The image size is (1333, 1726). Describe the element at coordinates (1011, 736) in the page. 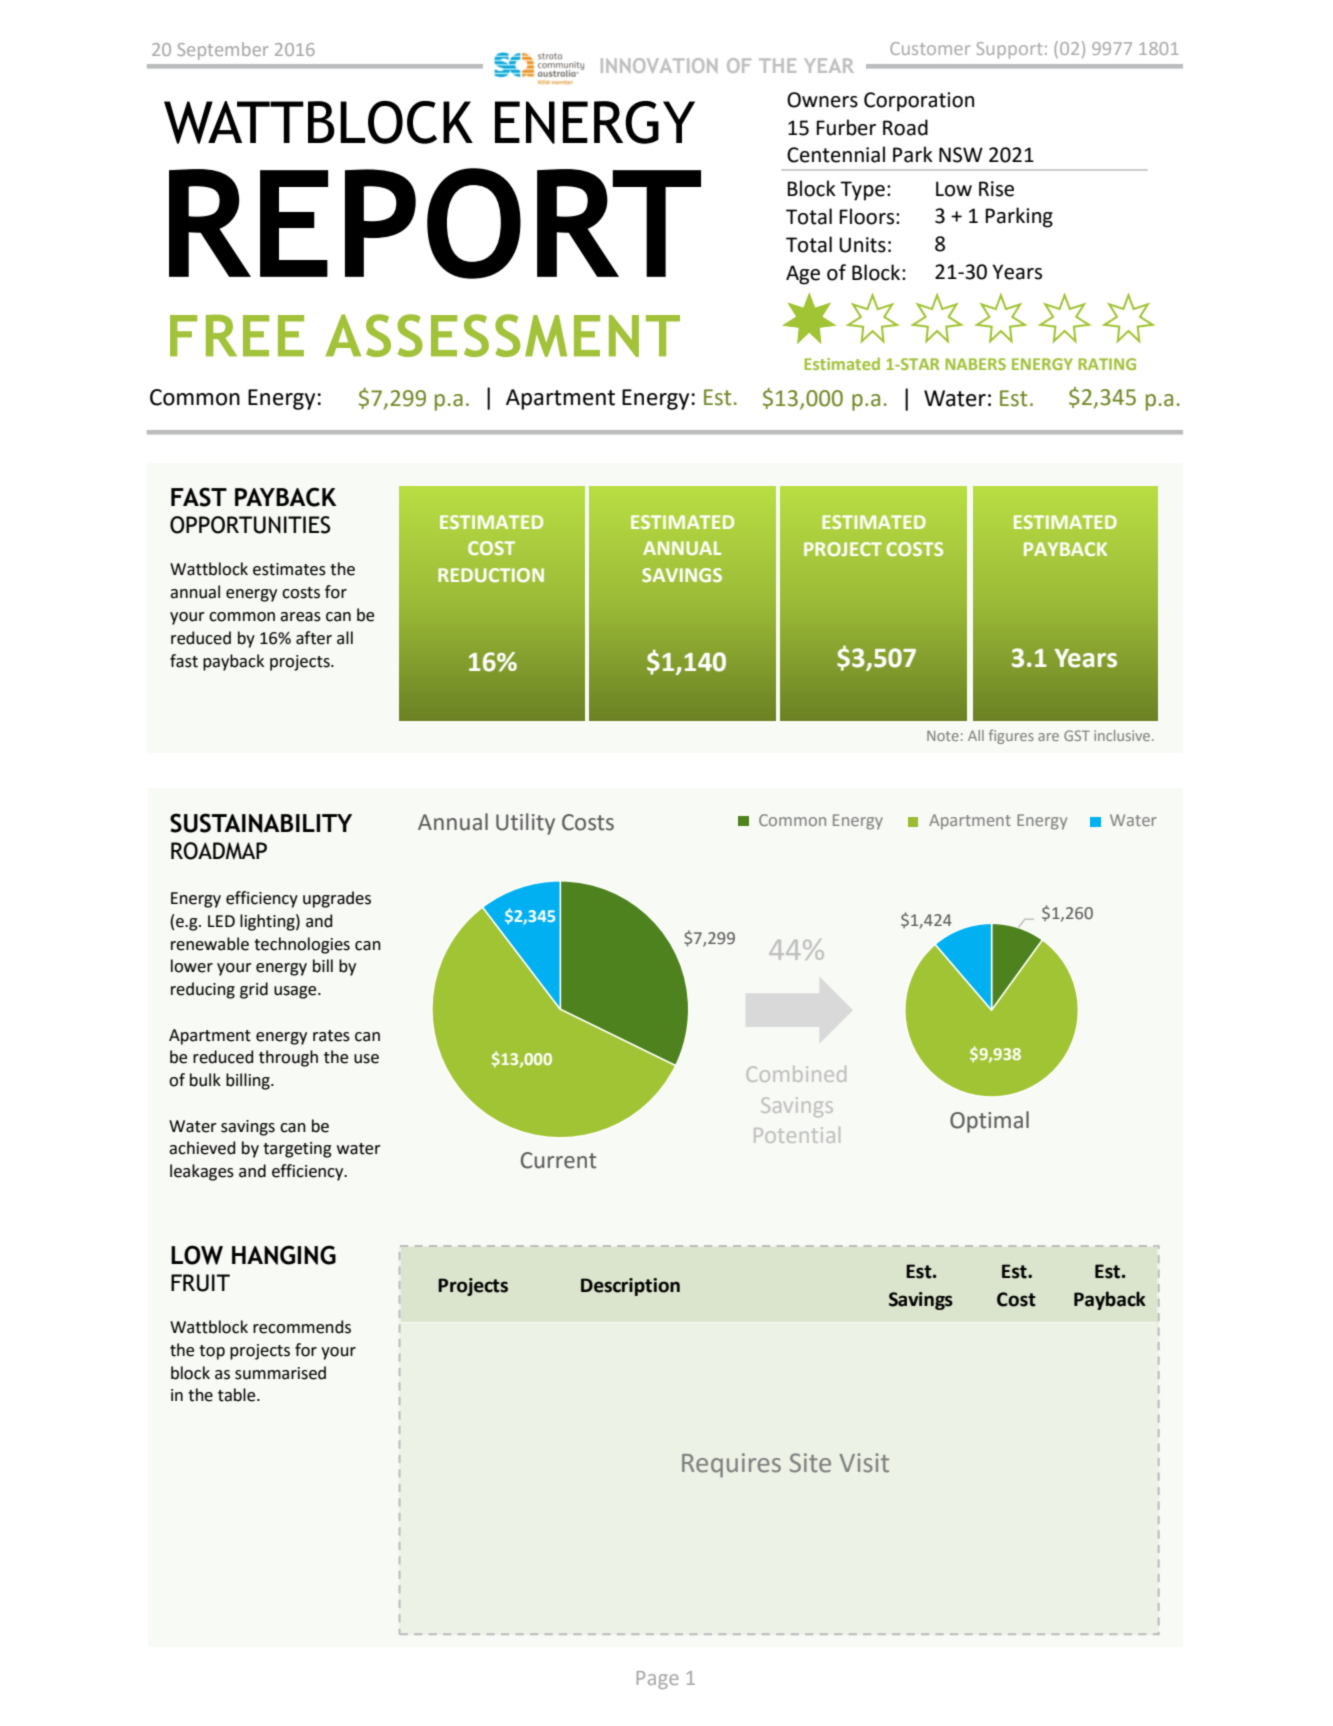

I see `figures` at that location.
